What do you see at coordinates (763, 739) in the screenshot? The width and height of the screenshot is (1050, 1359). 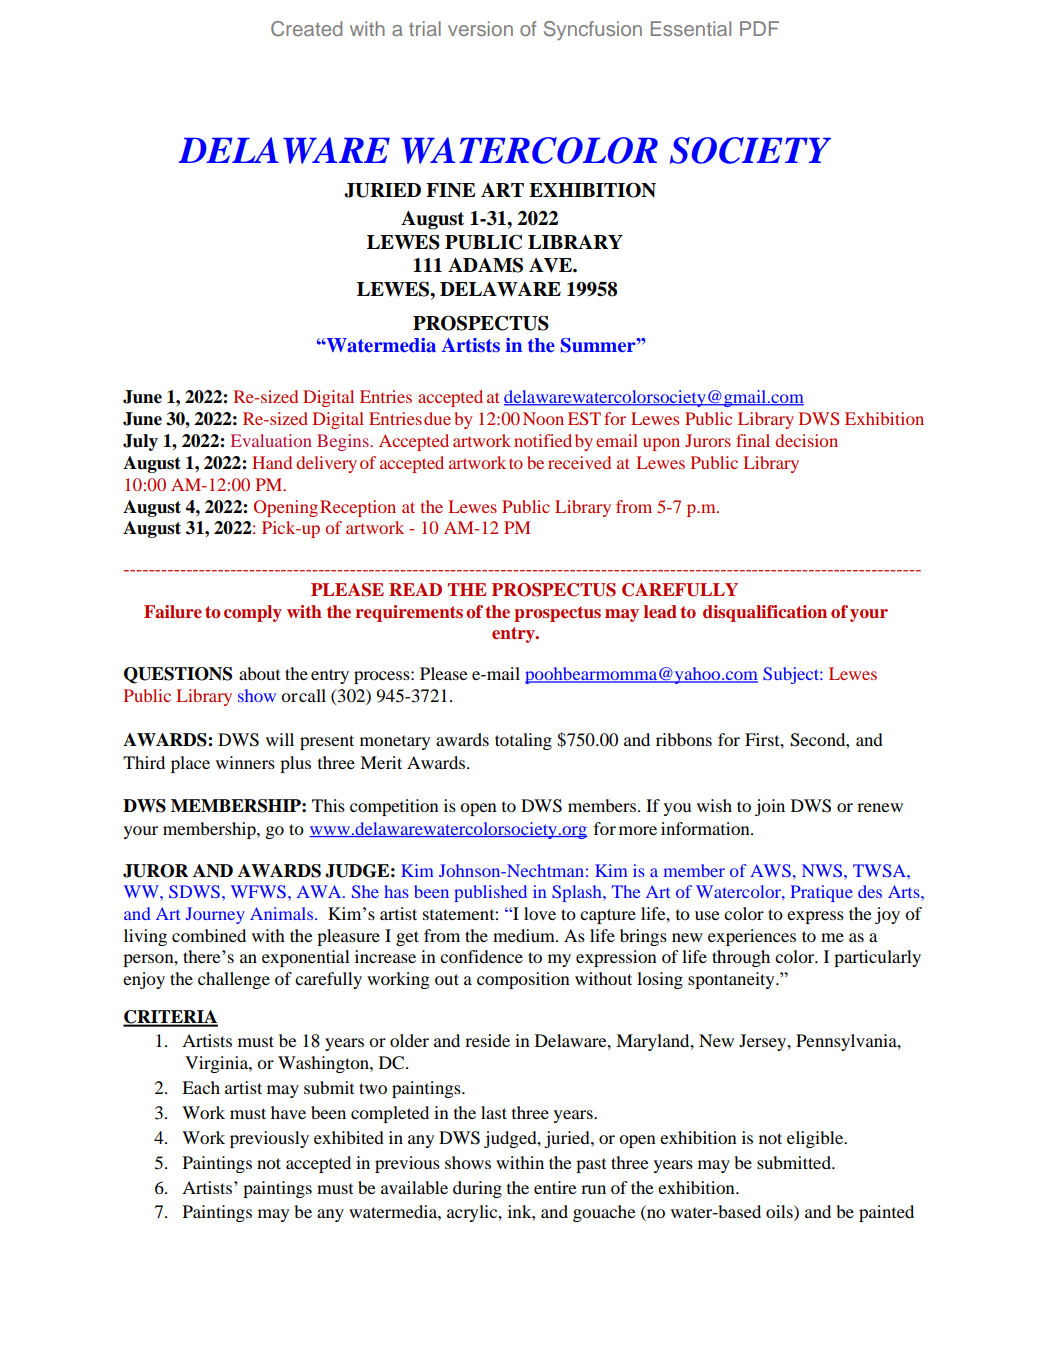 I see `First` at bounding box center [763, 739].
